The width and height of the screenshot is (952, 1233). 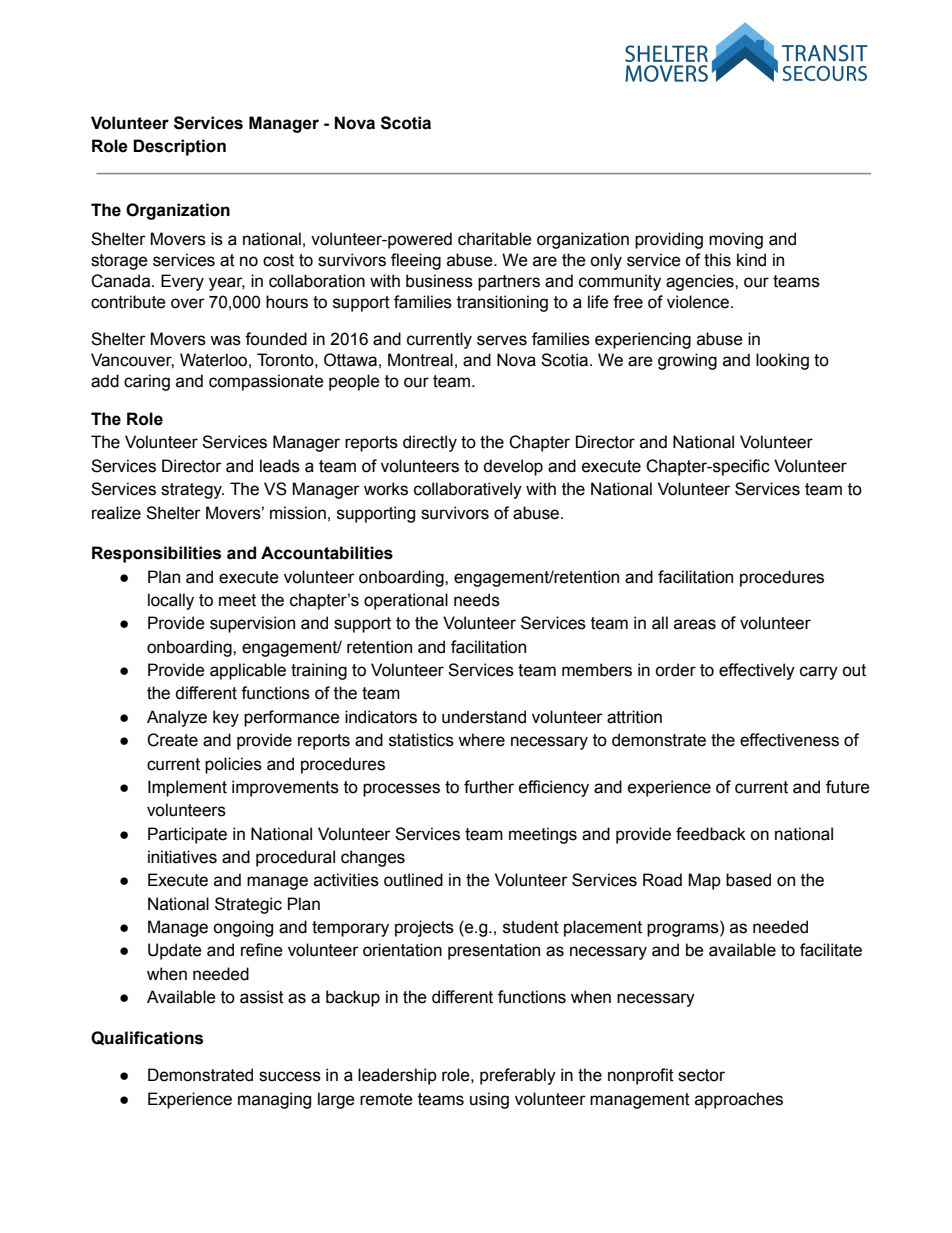 What do you see at coordinates (171, 601) in the screenshot?
I see `locally` at bounding box center [171, 601].
